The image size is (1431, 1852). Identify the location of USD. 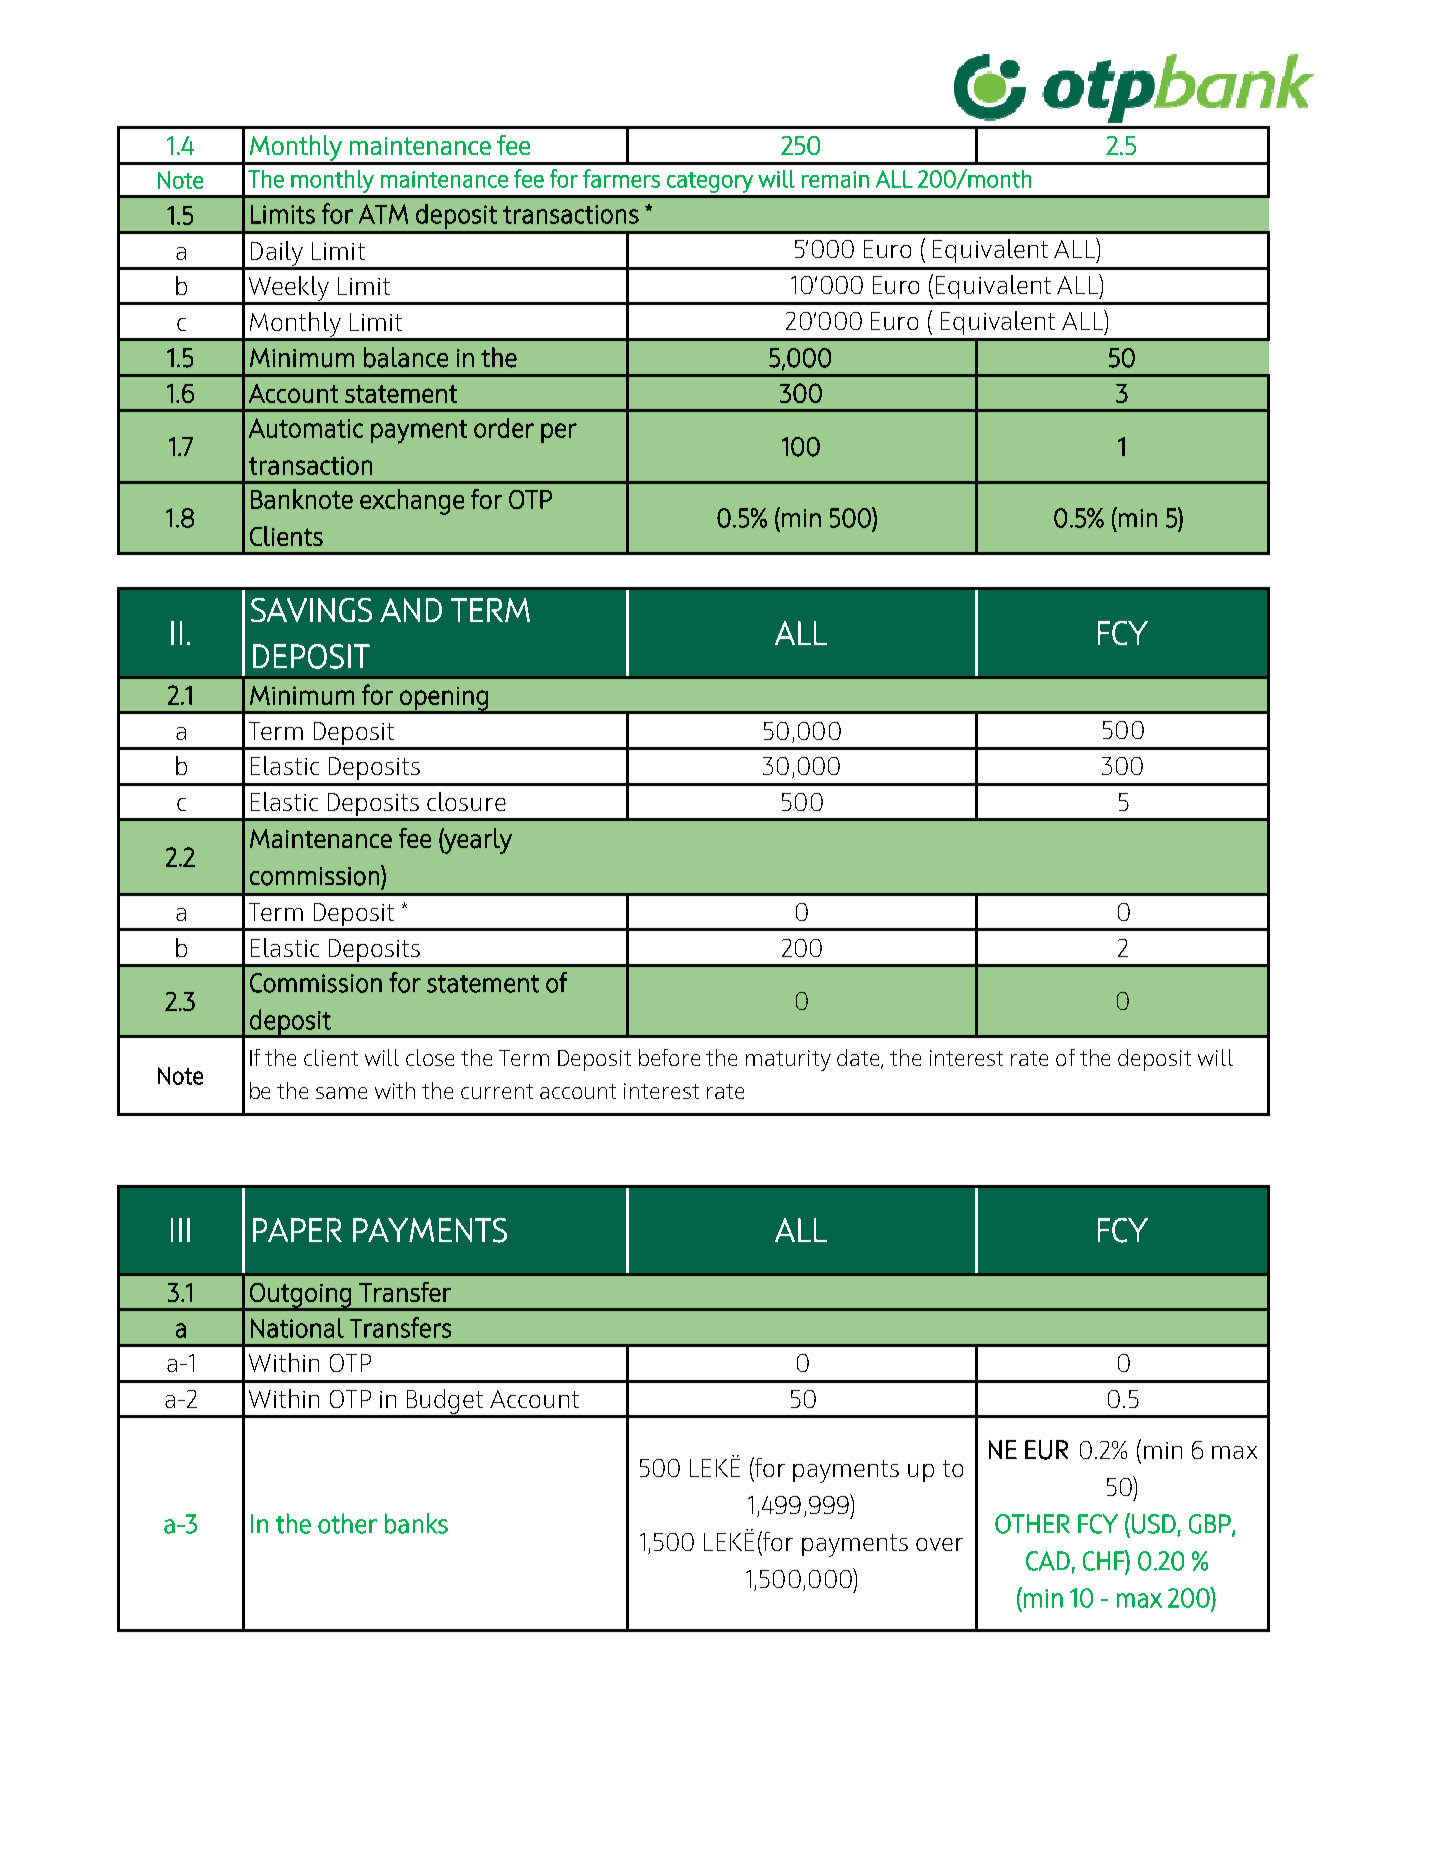
(1155, 1525).
